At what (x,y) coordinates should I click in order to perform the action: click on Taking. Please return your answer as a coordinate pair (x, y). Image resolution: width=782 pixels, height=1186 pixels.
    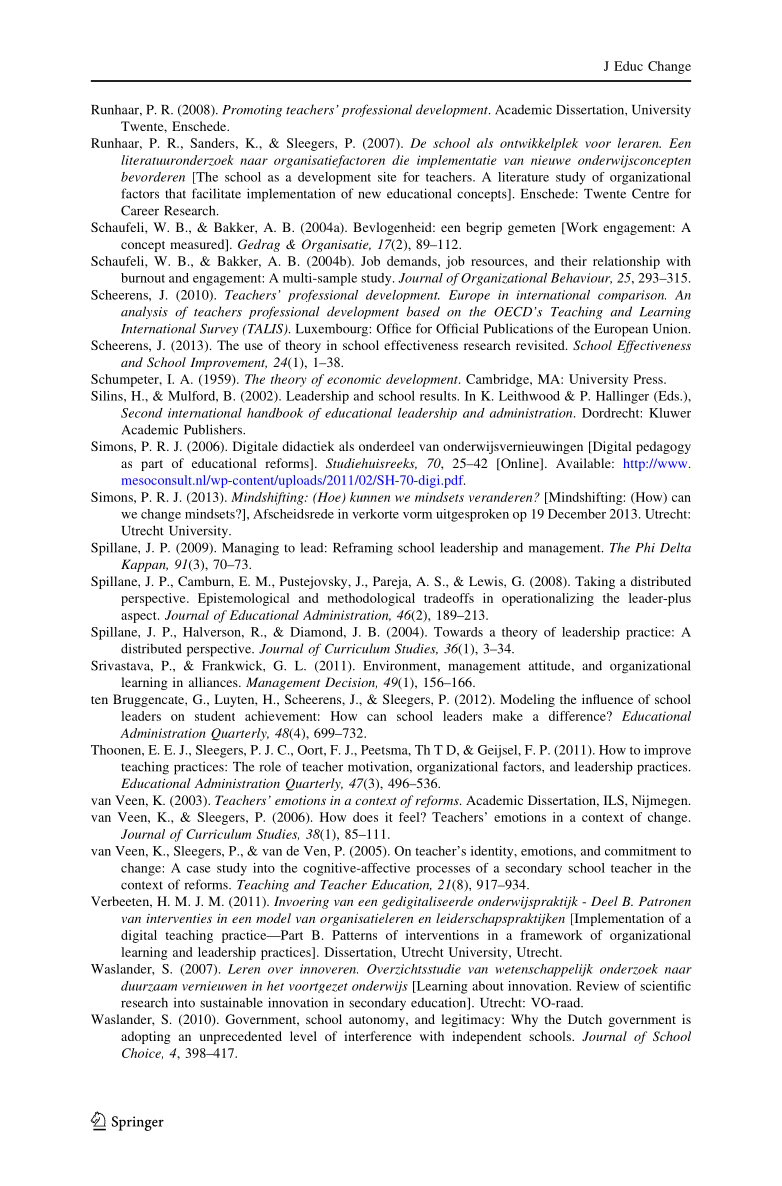
    Looking at the image, I should click on (595, 582).
